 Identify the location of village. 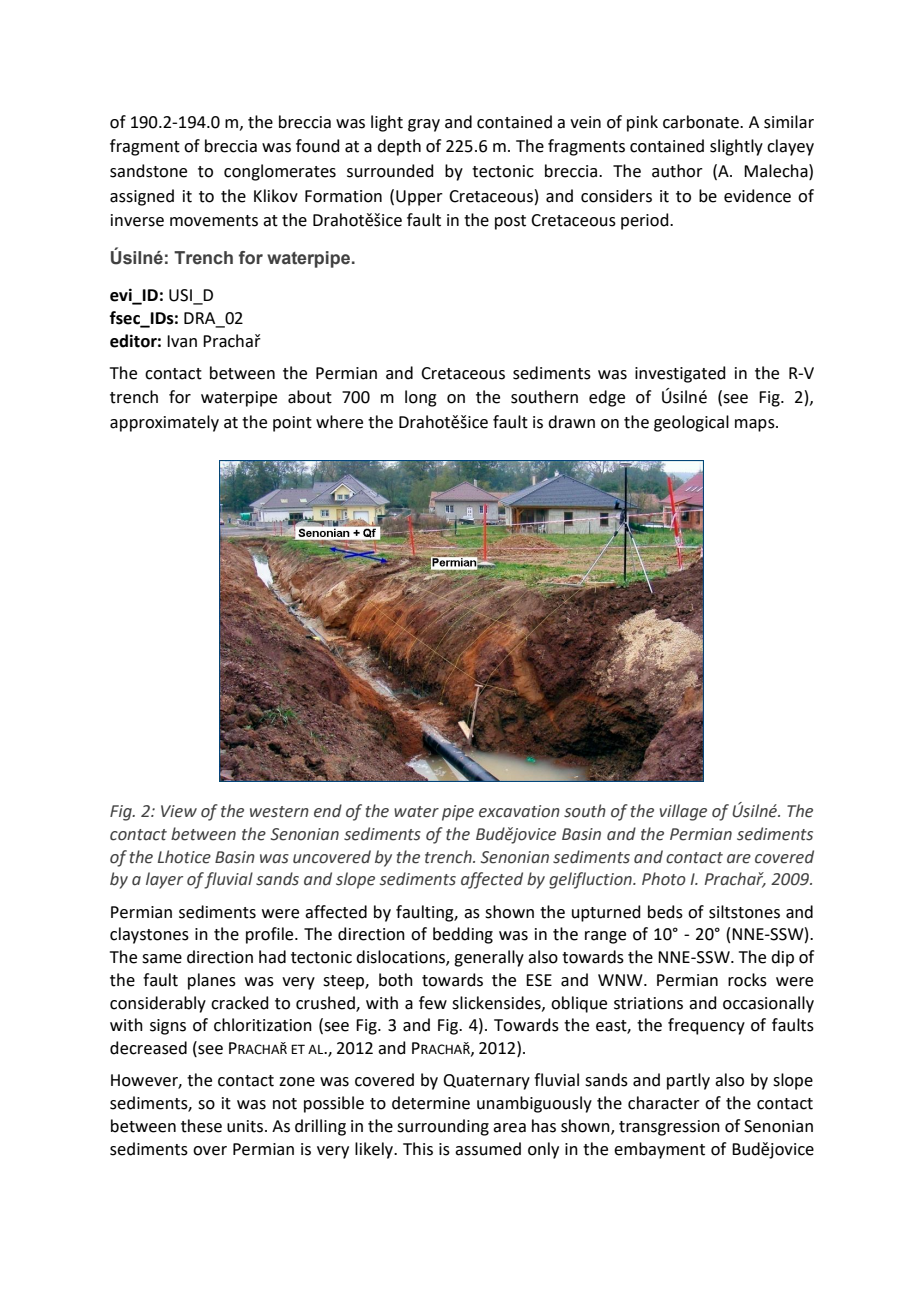
(683, 812).
